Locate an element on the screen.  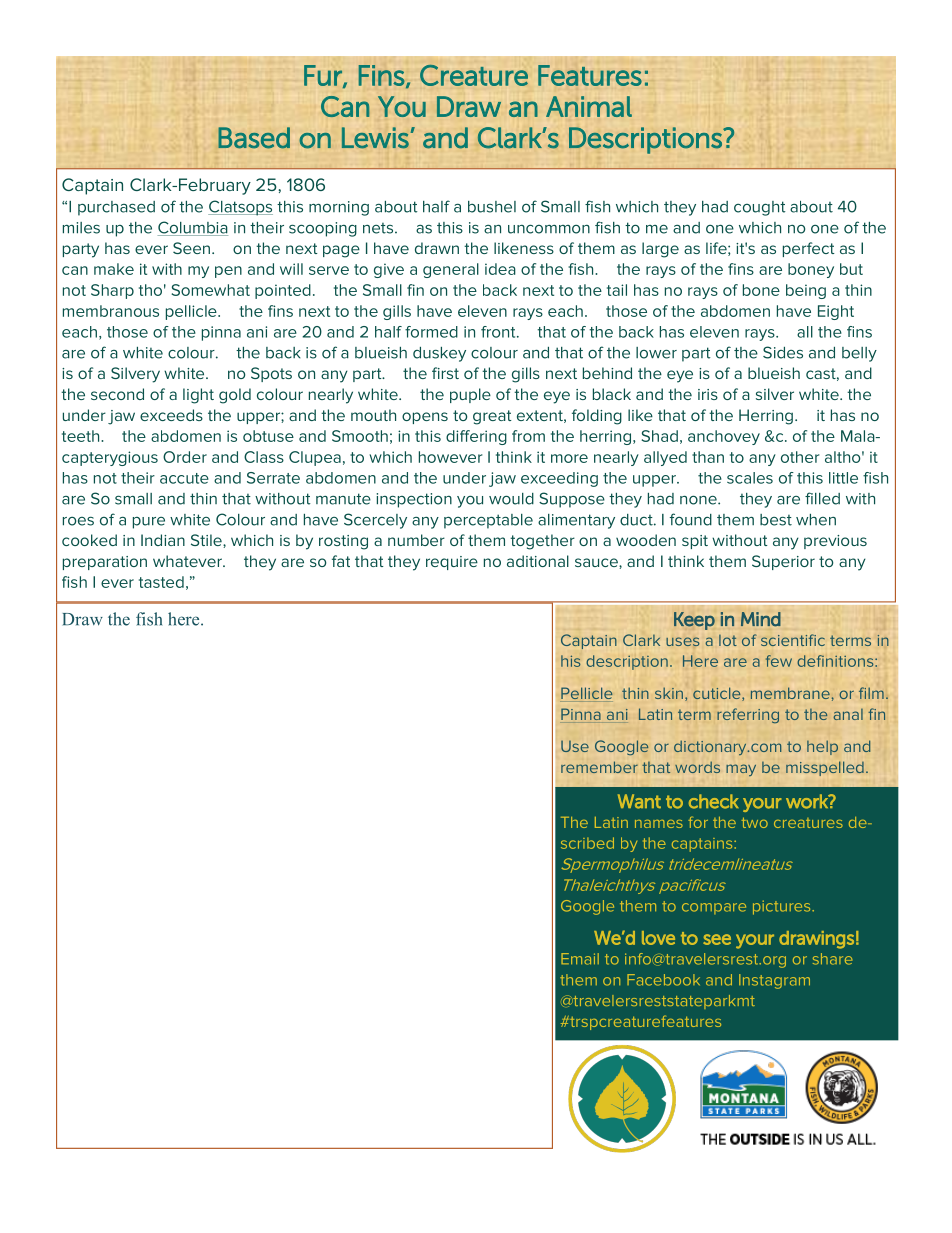
Animal is located at coordinates (589, 106).
